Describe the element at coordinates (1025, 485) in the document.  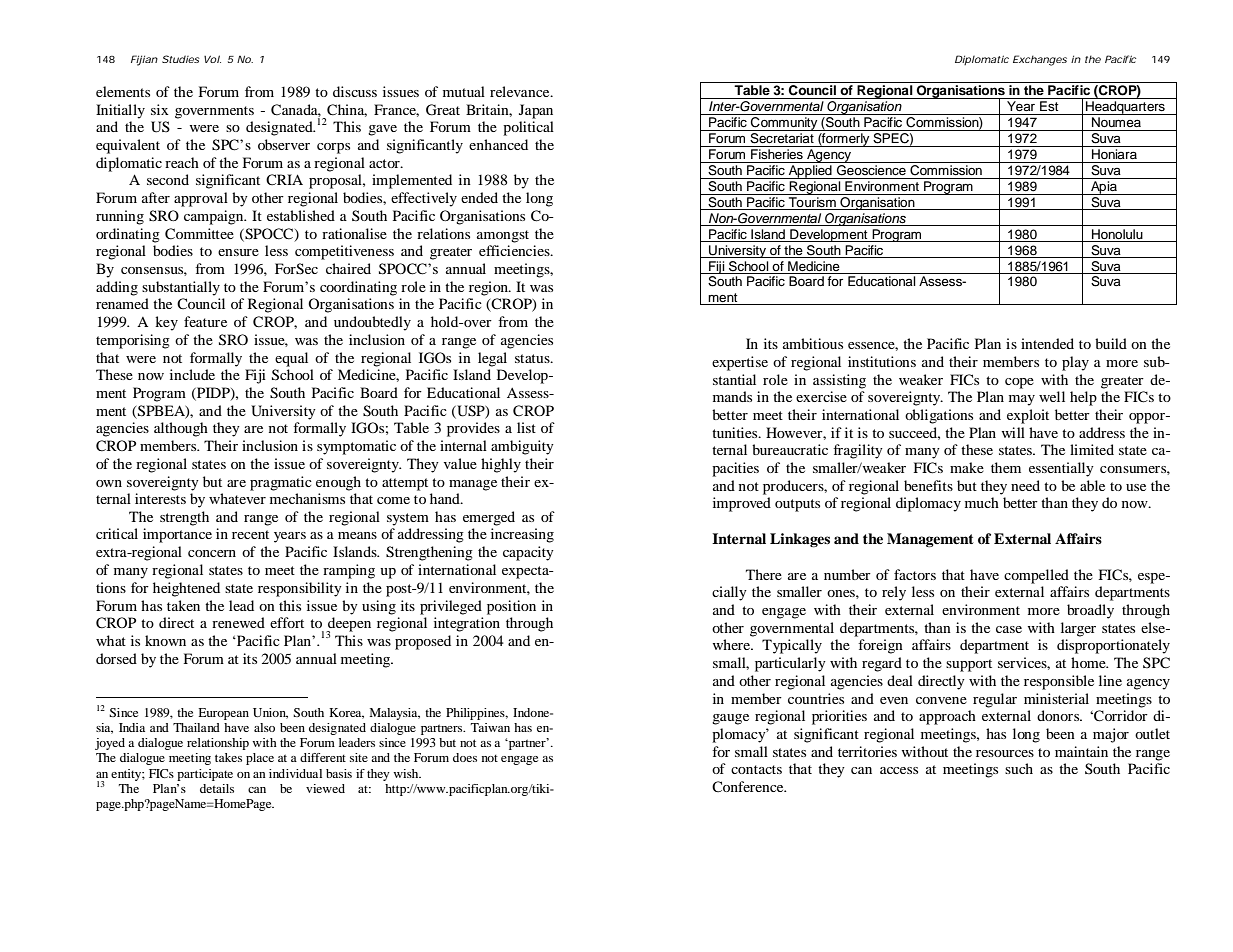
I see `need` at that location.
